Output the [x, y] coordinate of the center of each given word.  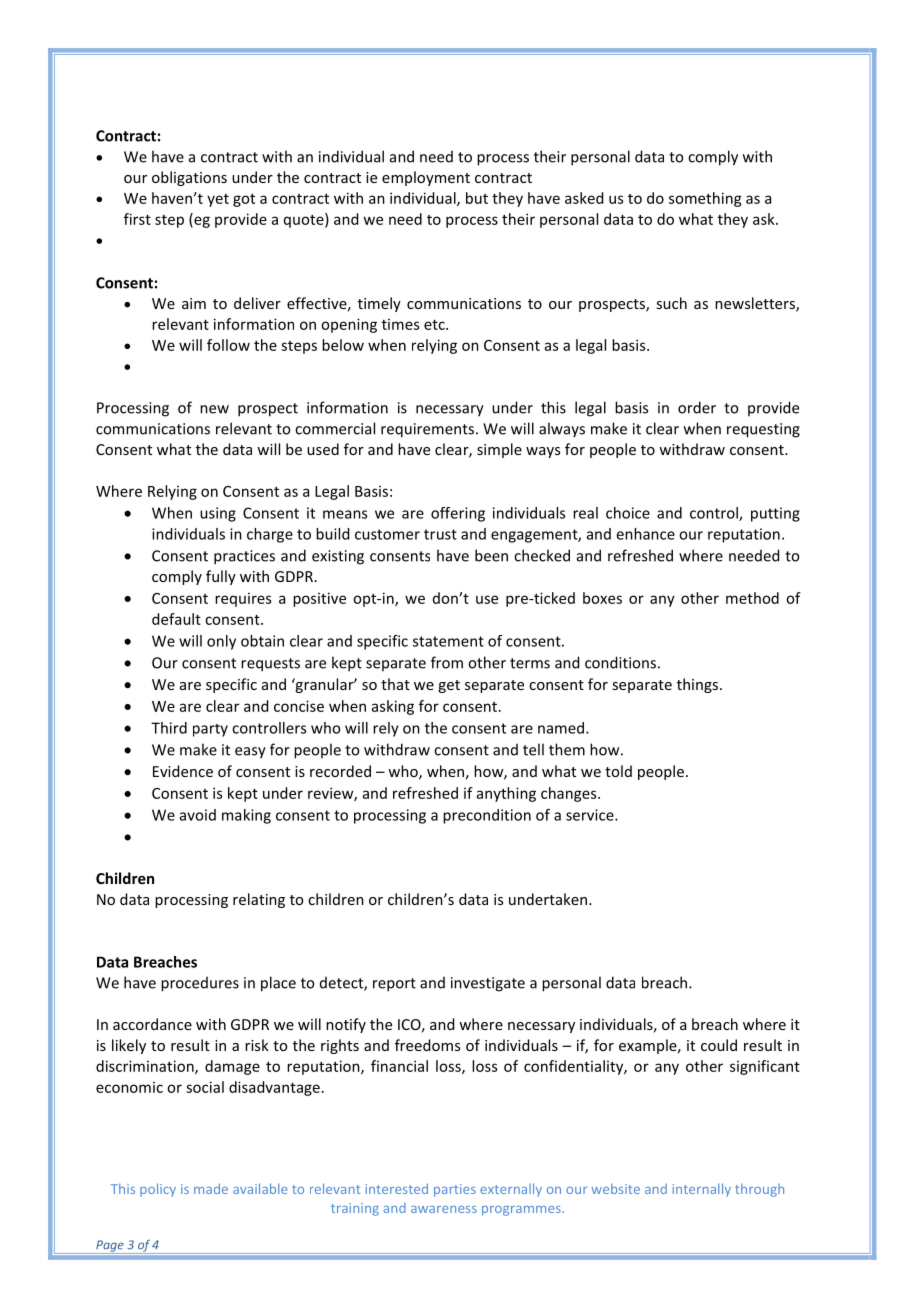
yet [218, 200]
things [699, 685]
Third [169, 728]
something [705, 199]
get [449, 686]
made [211, 1188]
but [477, 198]
